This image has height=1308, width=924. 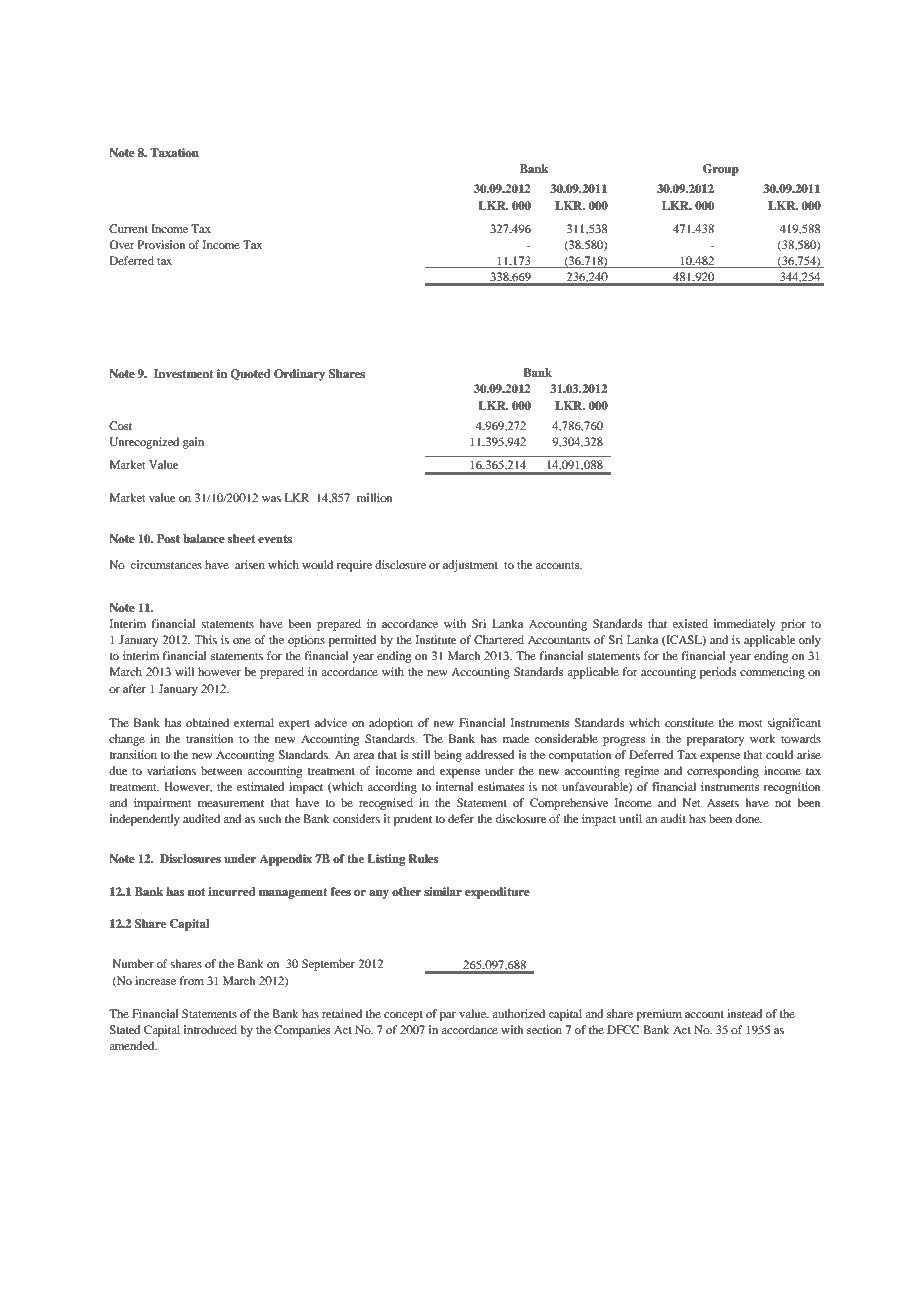 What do you see at coordinates (744, 625) in the image?
I see `immediately` at bounding box center [744, 625].
